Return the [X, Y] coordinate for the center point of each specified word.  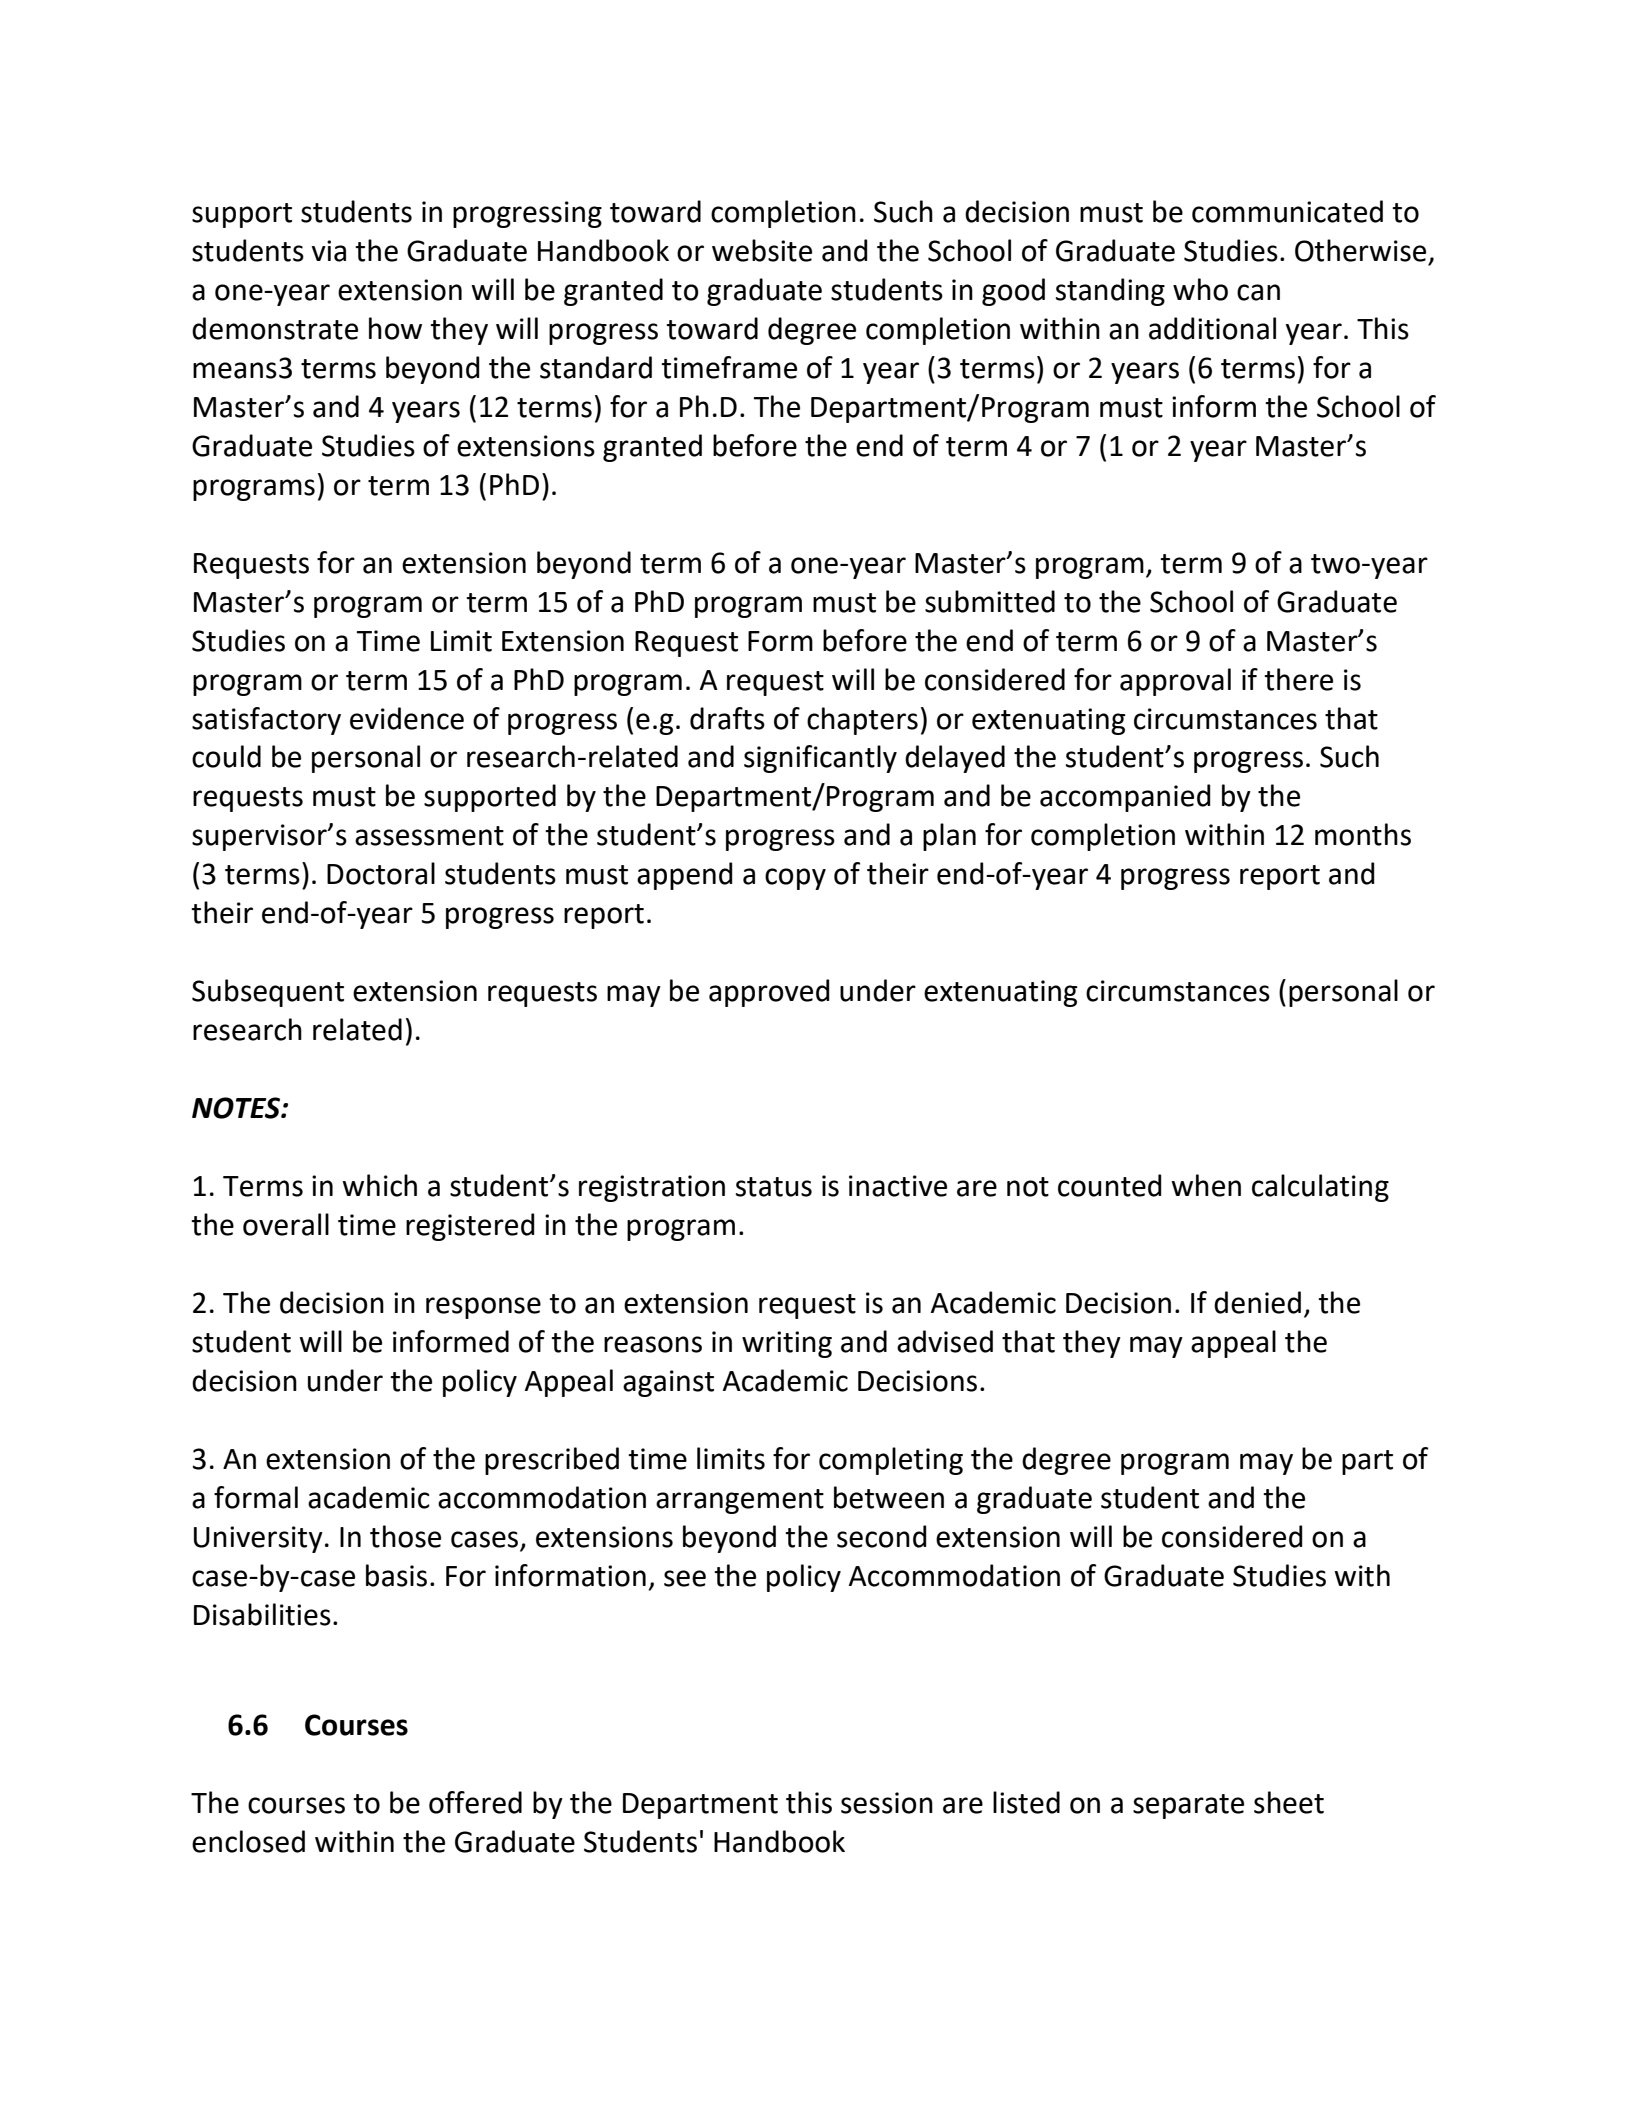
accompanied [1125, 798]
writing [787, 1344]
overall [286, 1224]
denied [1257, 1302]
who [1200, 289]
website [762, 250]
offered [475, 1802]
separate [1188, 1806]
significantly [820, 759]
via [329, 251]
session [887, 1803]
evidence [407, 718]
